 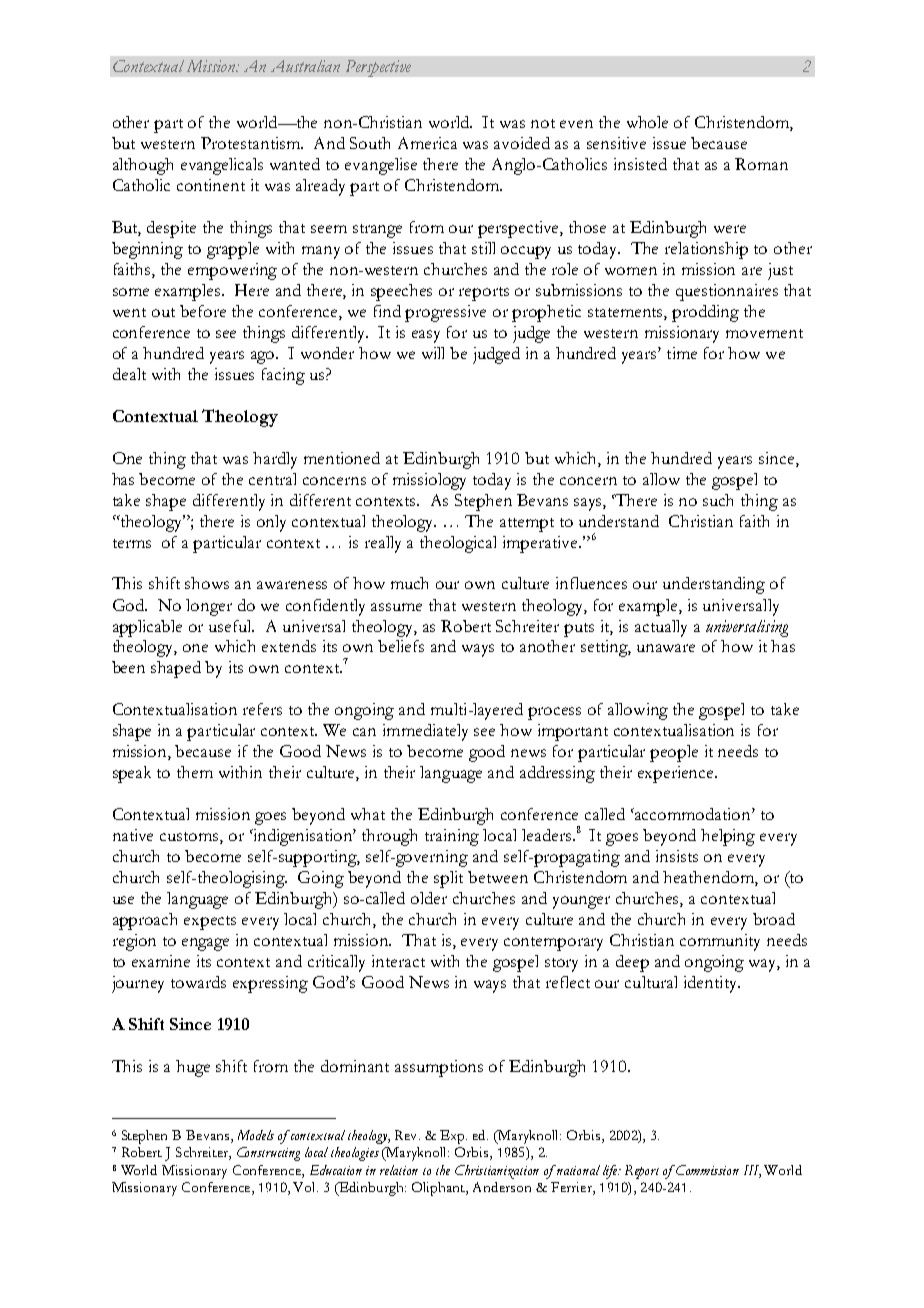 I want to click on progressive, so click(x=445, y=313).
